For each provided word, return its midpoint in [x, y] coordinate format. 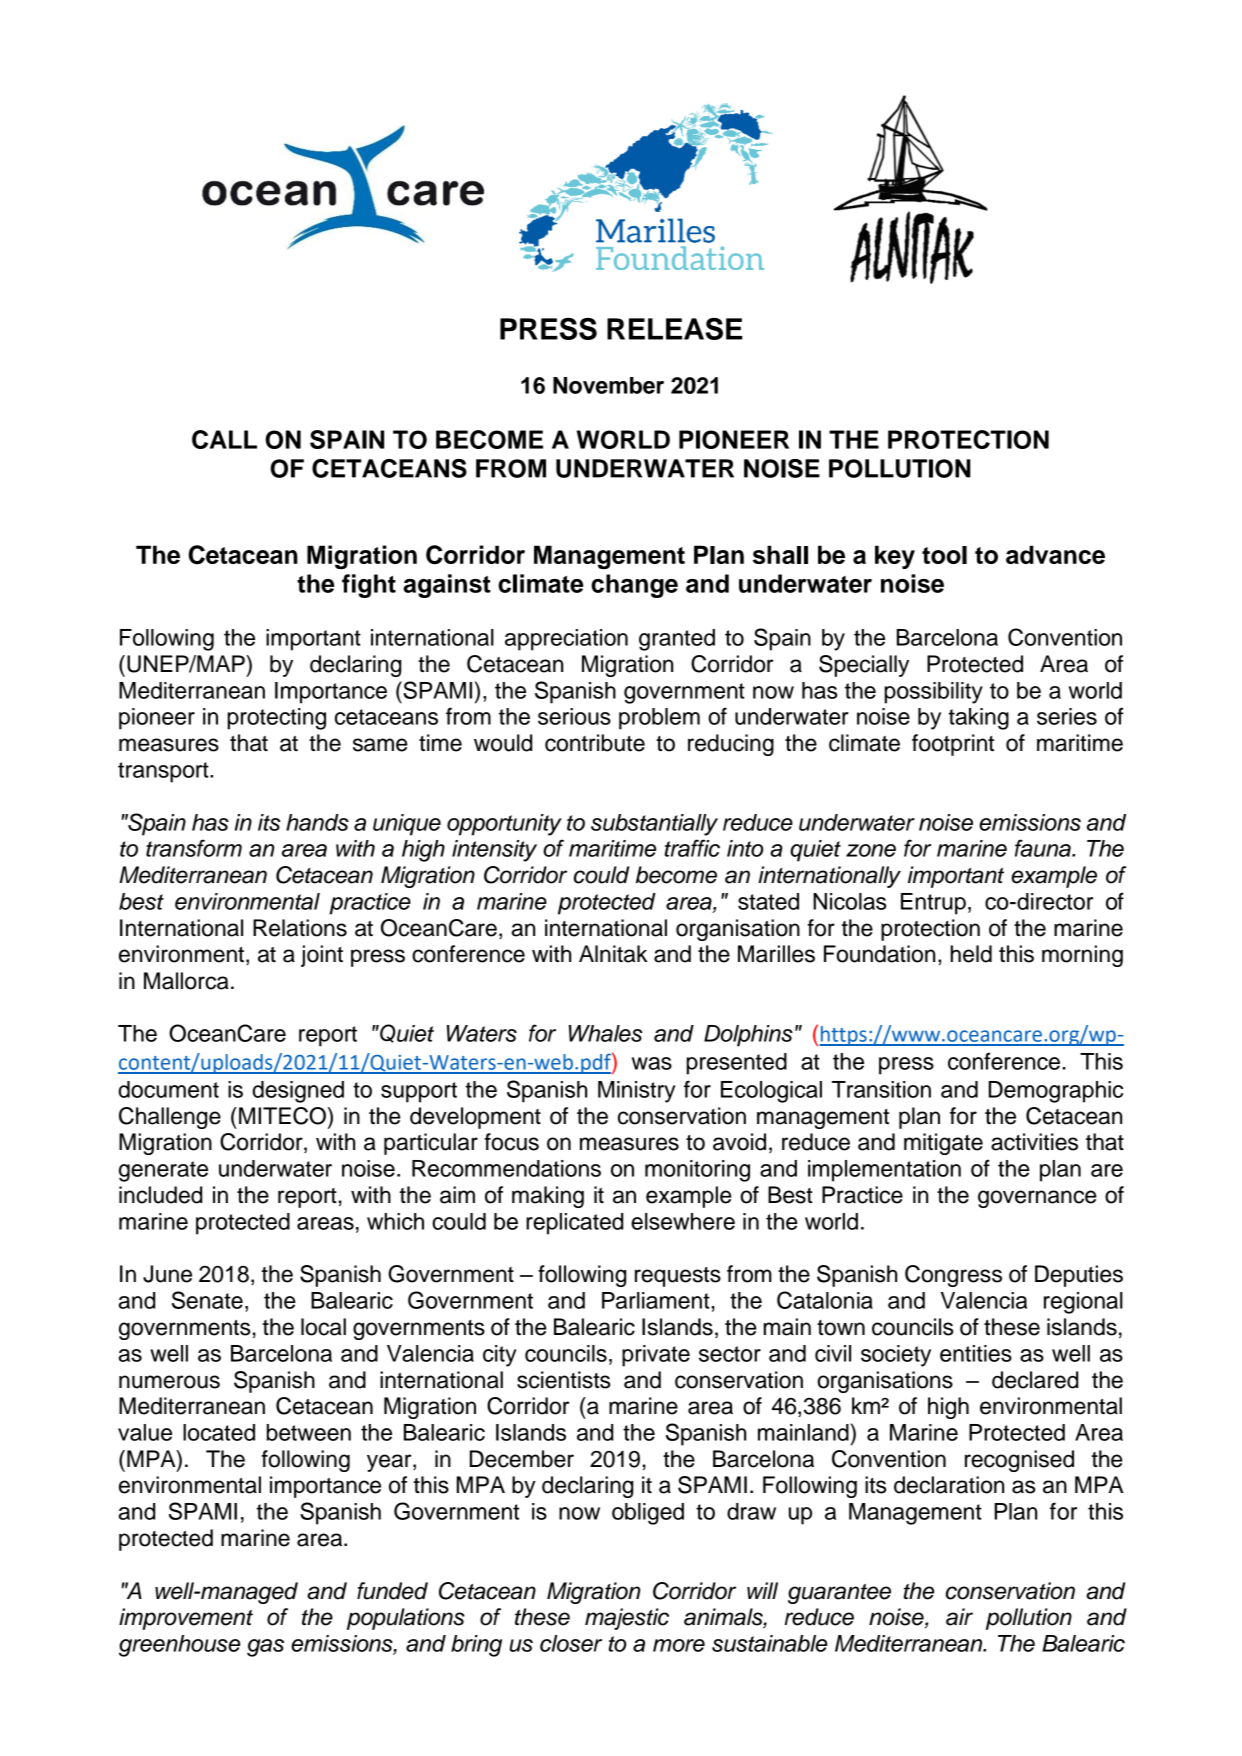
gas [265, 1648]
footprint [953, 745]
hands [317, 822]
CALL [224, 439]
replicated [574, 1224]
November [608, 385]
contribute [595, 743]
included [160, 1195]
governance [1037, 1199]
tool [944, 555]
